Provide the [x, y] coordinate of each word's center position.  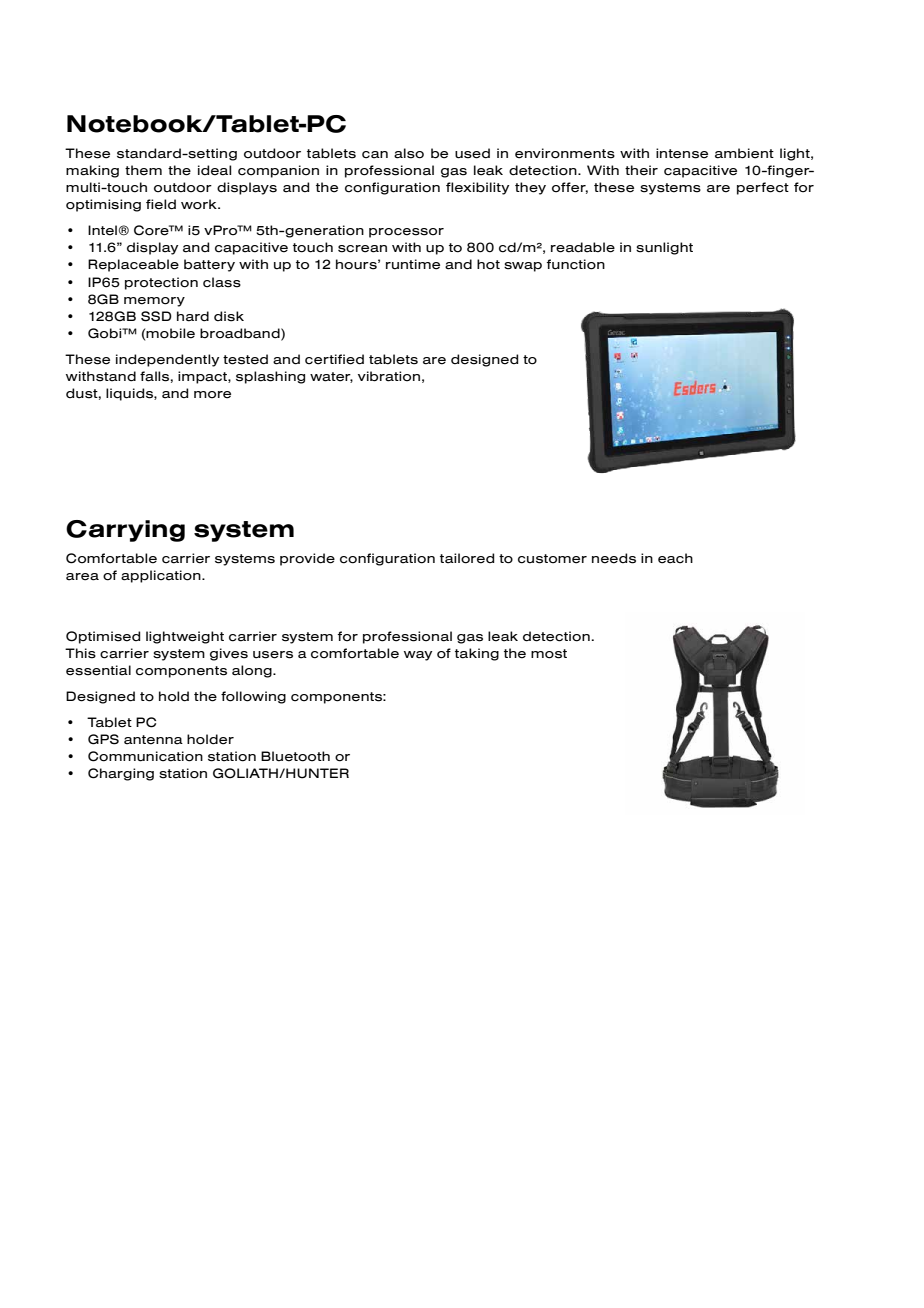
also [409, 153]
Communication [145, 756]
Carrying [125, 531]
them [143, 170]
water [331, 377]
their [641, 170]
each [675, 558]
